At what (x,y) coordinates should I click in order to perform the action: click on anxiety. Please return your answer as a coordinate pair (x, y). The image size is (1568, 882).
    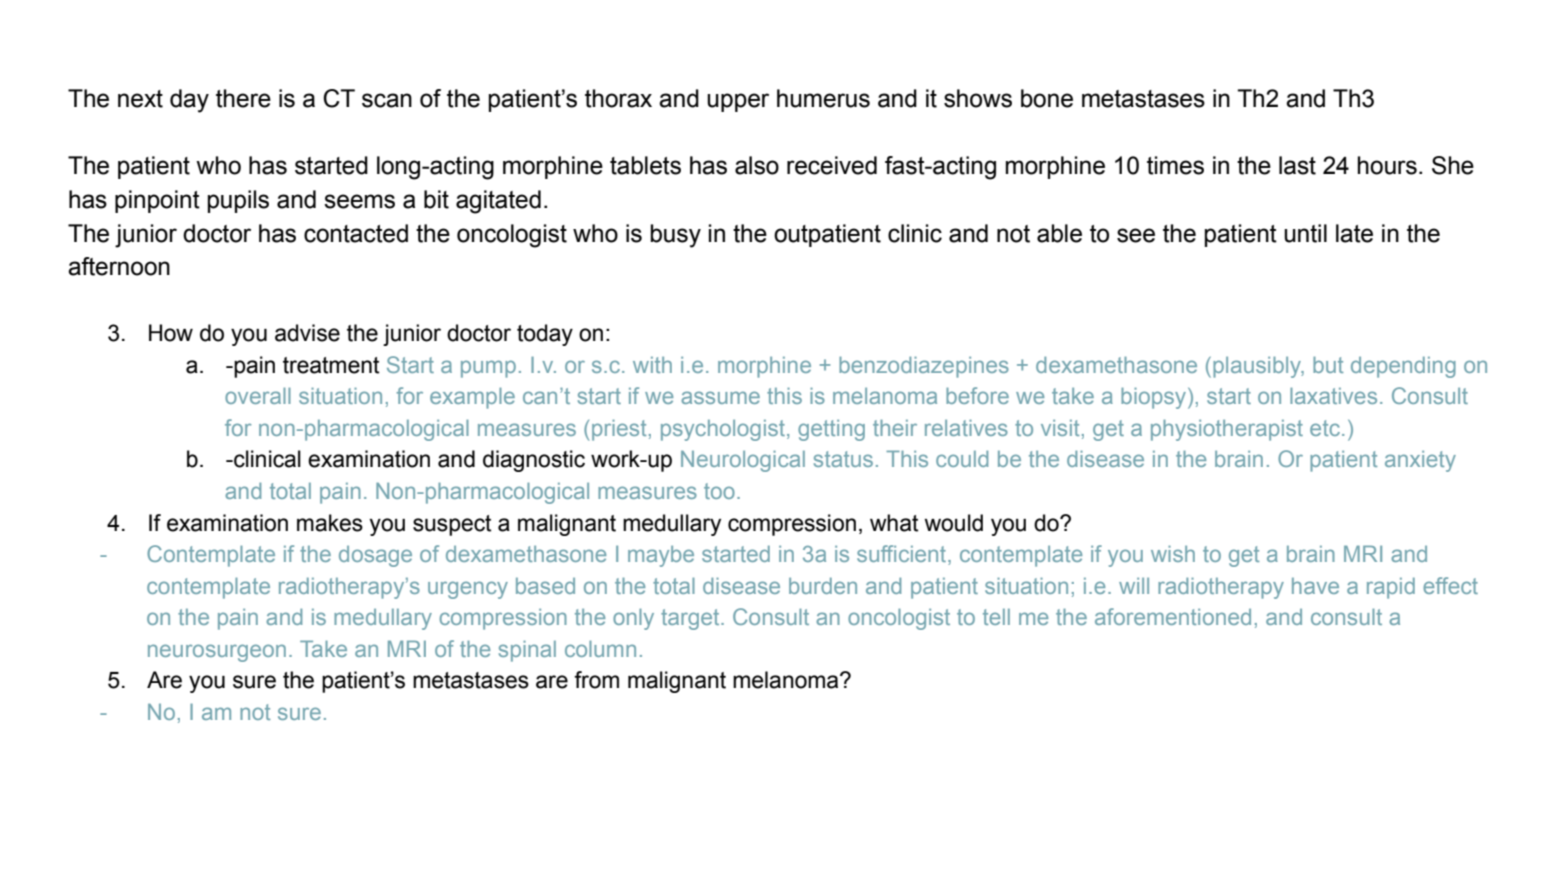
    Looking at the image, I should click on (1420, 461).
